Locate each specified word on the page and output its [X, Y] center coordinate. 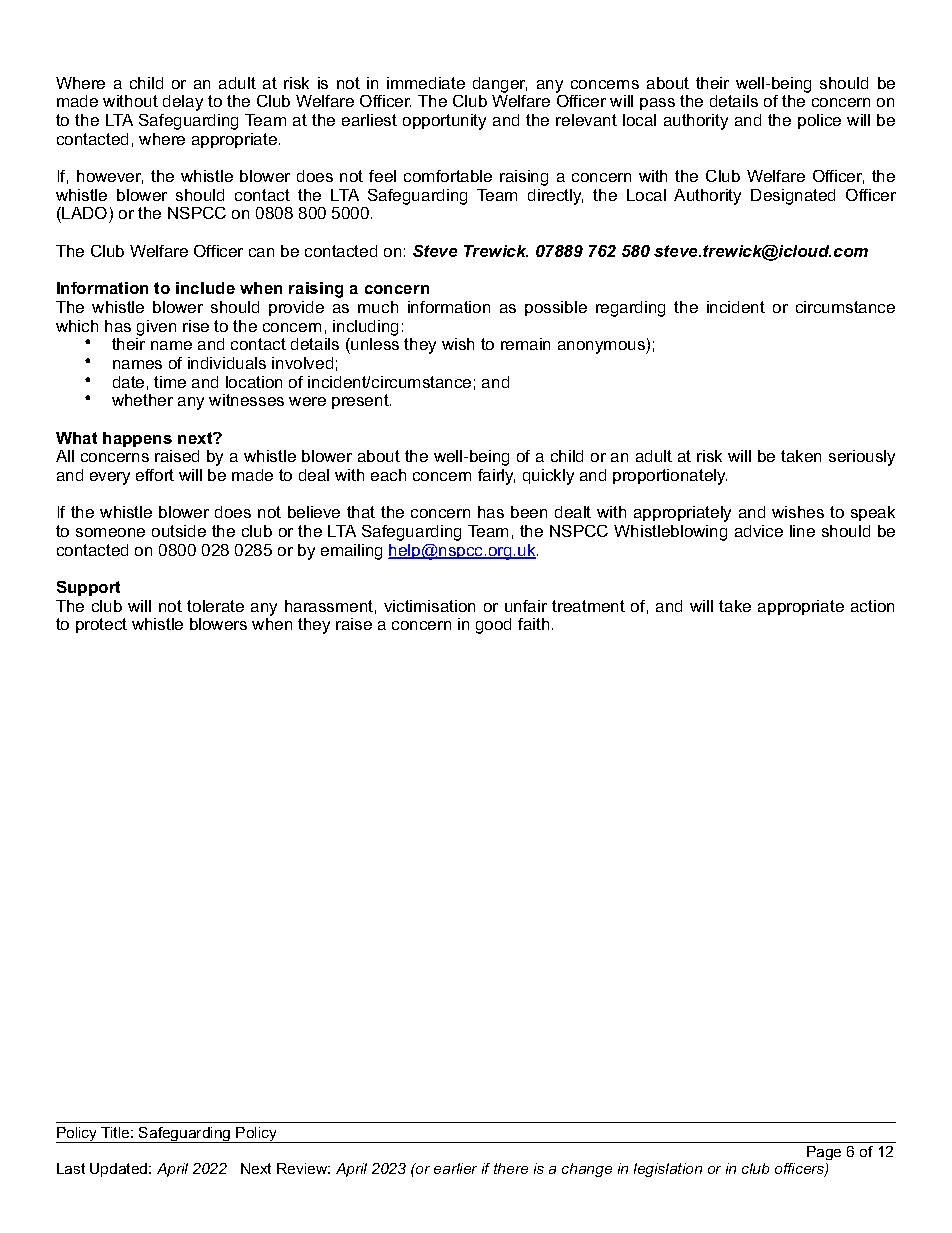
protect [101, 625]
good [493, 626]
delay [183, 103]
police [819, 121]
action [872, 606]
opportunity [444, 122]
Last [71, 1168]
